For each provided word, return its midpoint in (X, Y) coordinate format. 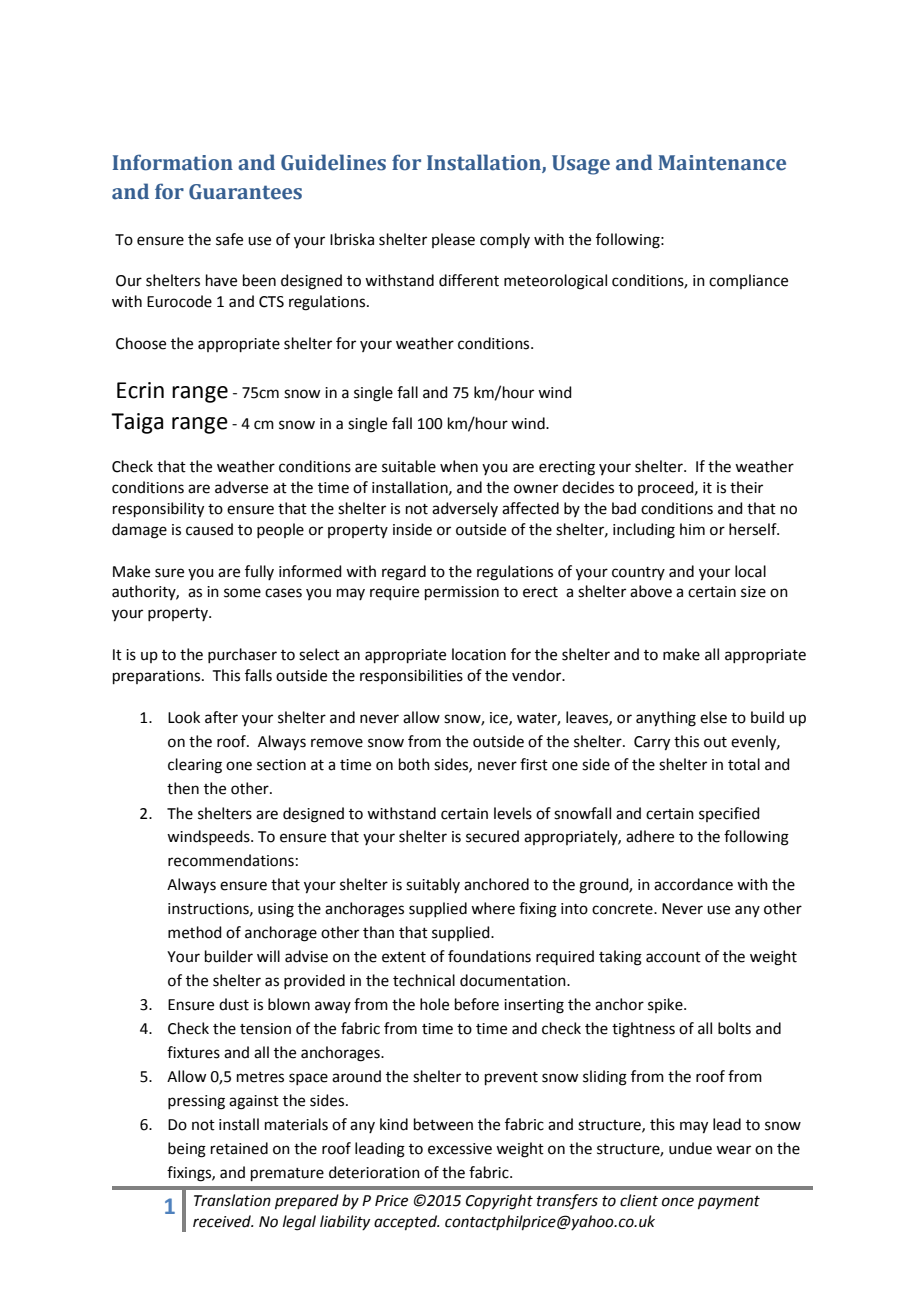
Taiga (137, 423)
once (678, 1202)
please (453, 240)
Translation (232, 1200)
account (673, 957)
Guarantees (245, 192)
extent (404, 957)
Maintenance (722, 163)
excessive (460, 1149)
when (459, 466)
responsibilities (411, 676)
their (746, 487)
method (195, 932)
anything (666, 719)
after (221, 717)
